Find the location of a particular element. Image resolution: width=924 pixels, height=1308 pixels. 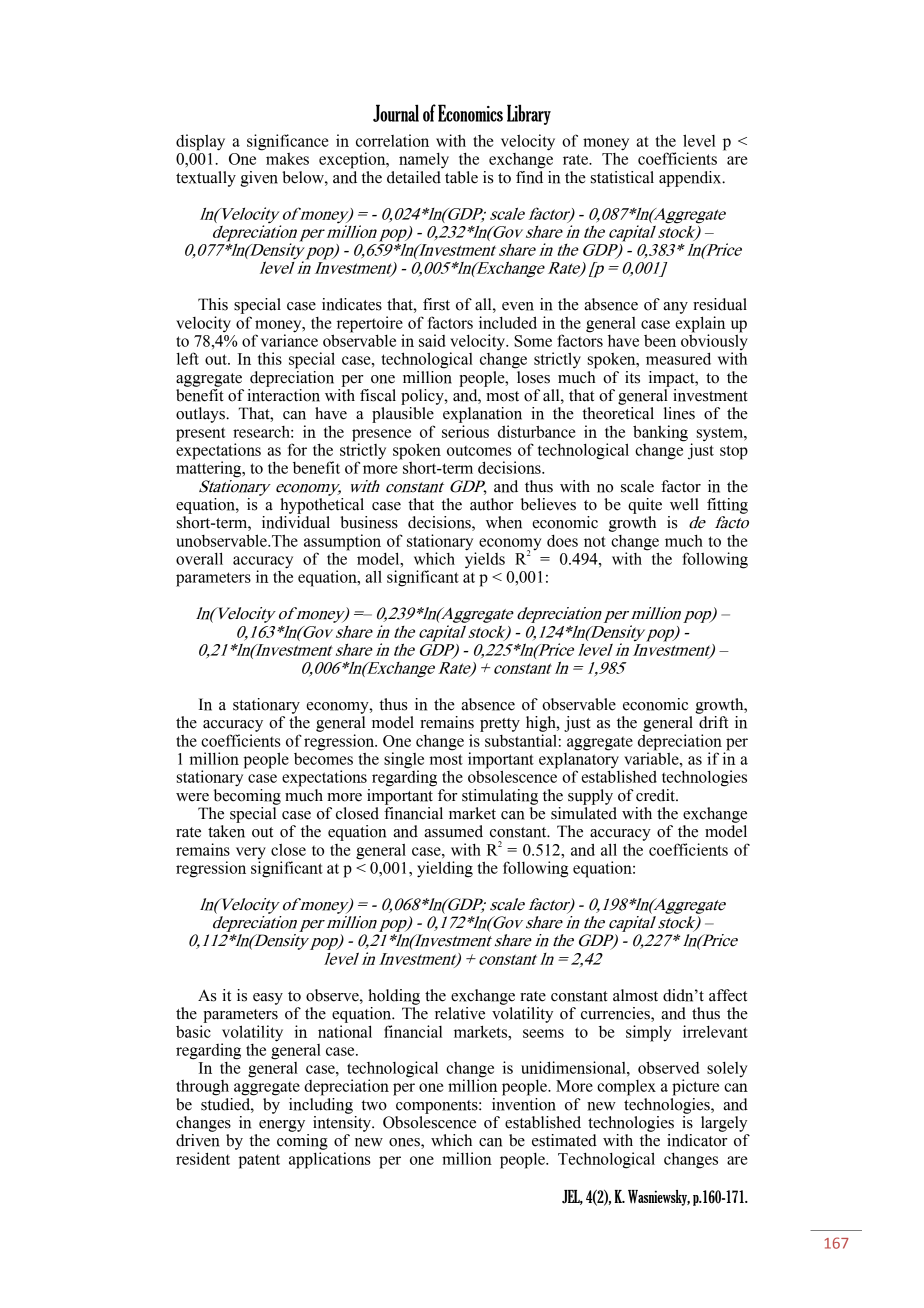

mattering is located at coordinates (210, 468).
